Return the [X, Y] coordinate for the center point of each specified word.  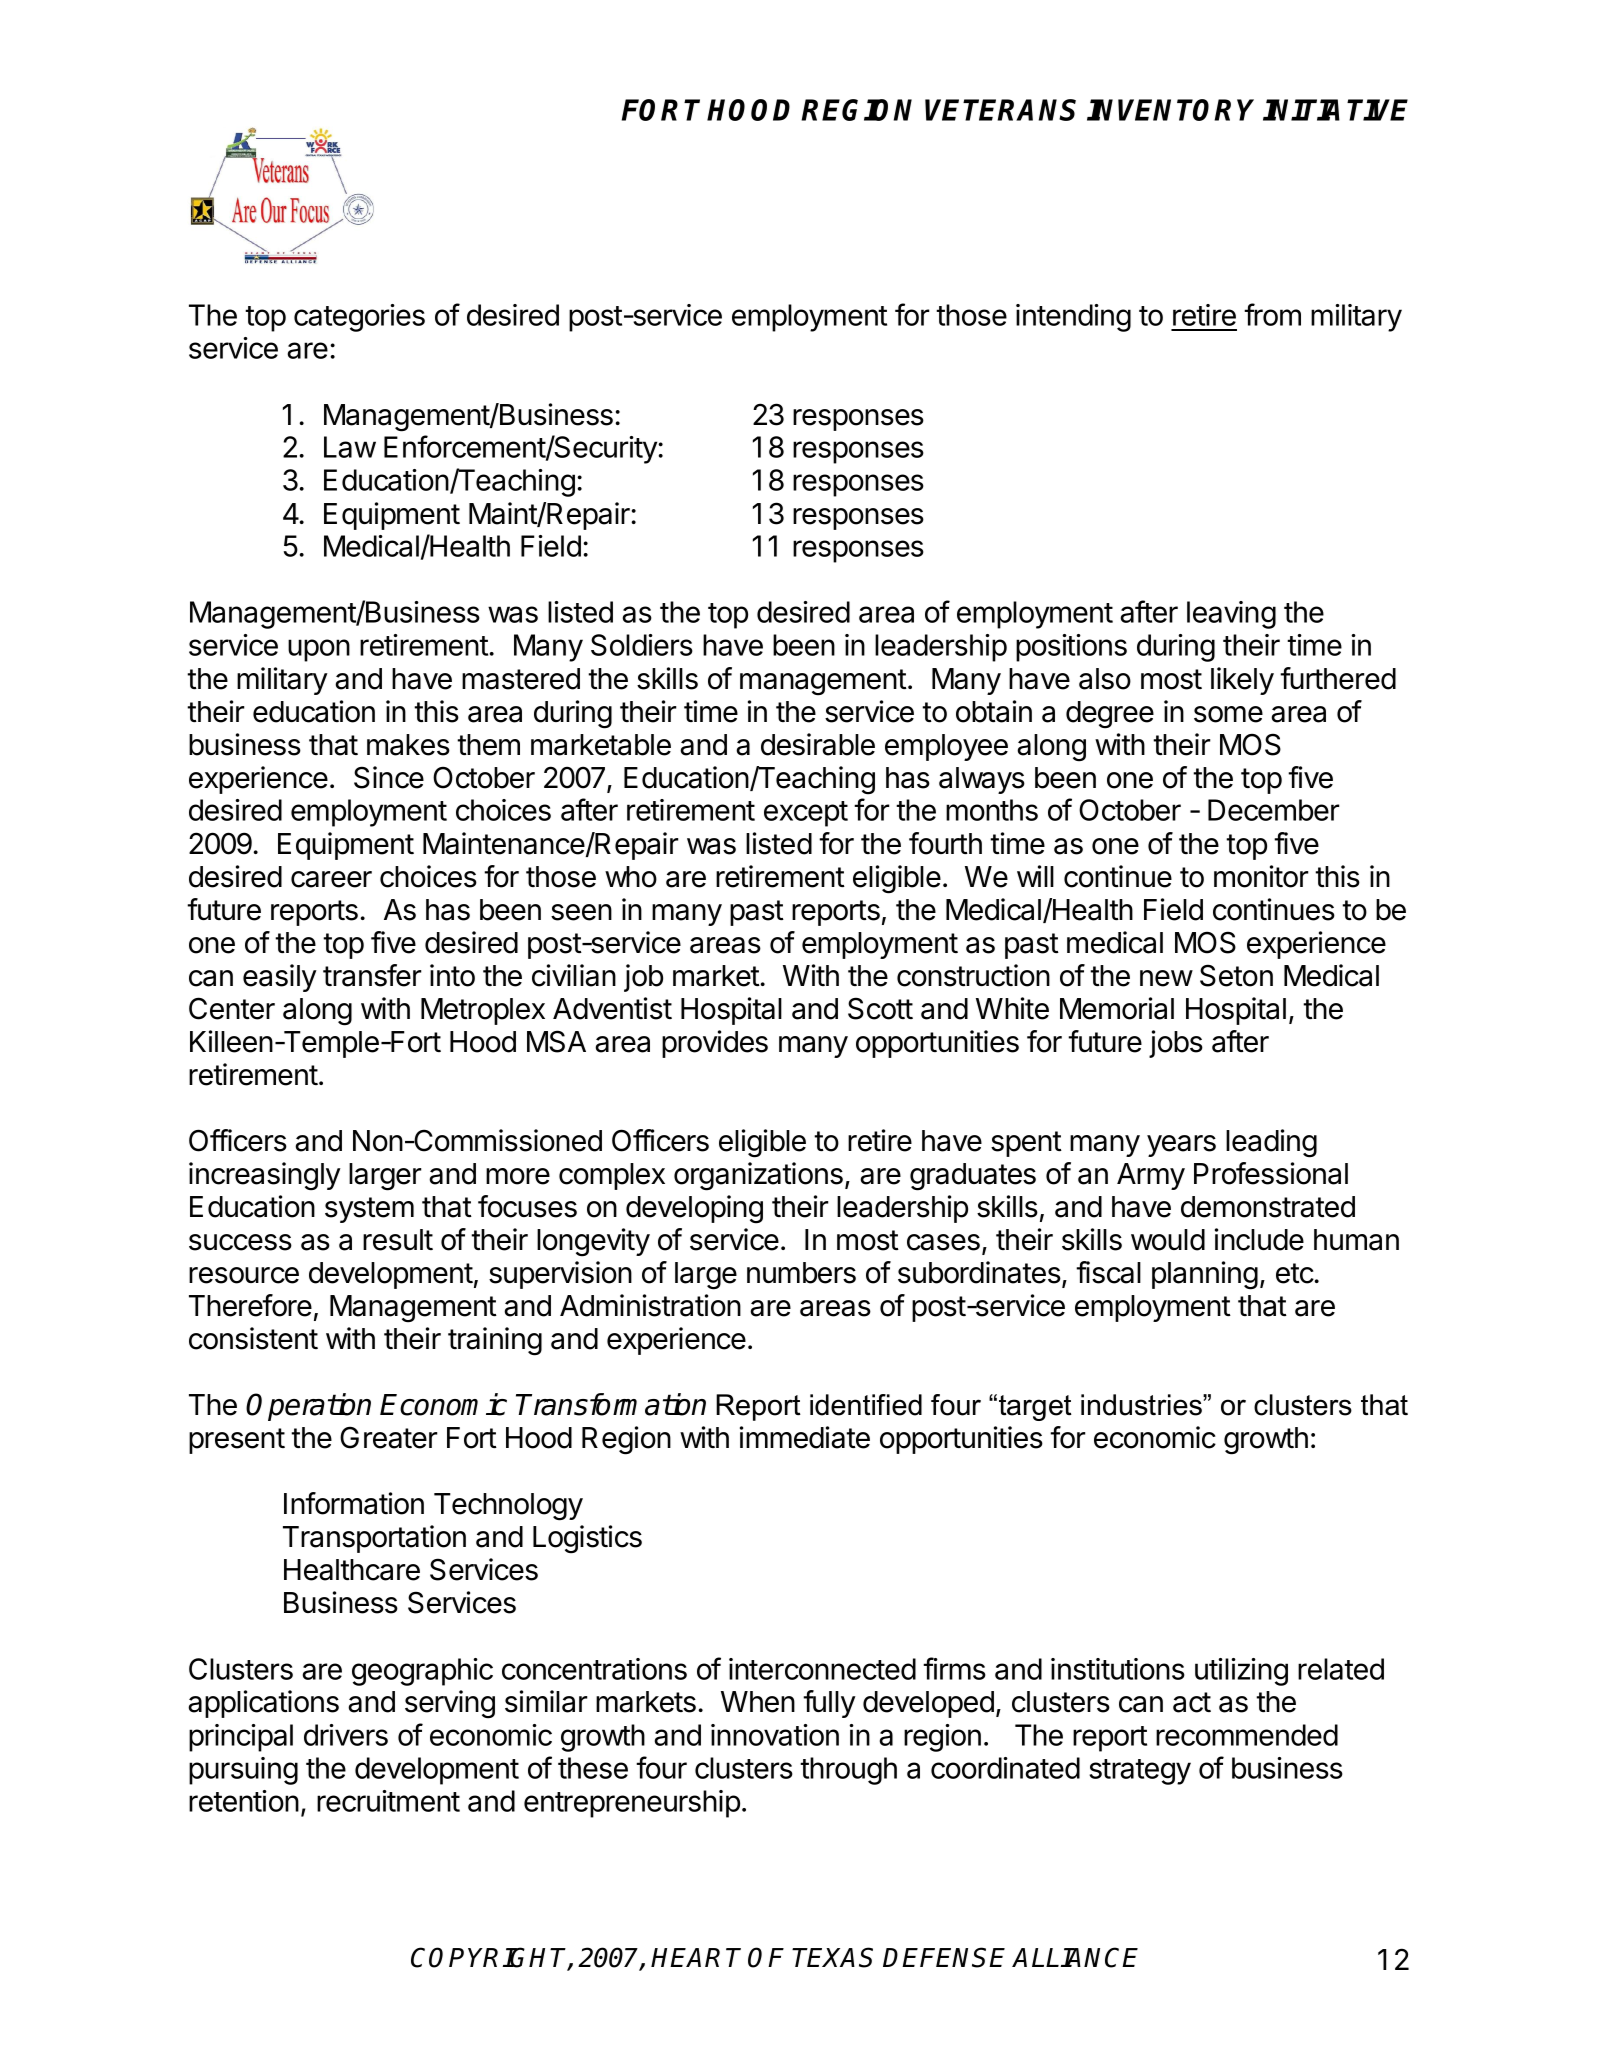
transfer [372, 975]
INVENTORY [1170, 110]
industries [1142, 1405]
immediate [805, 1437]
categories [359, 318]
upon [319, 650]
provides [715, 1044]
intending [1073, 318]
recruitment [388, 1801]
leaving [1231, 615]
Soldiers [642, 645]
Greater [389, 1437]
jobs [1176, 1044]
